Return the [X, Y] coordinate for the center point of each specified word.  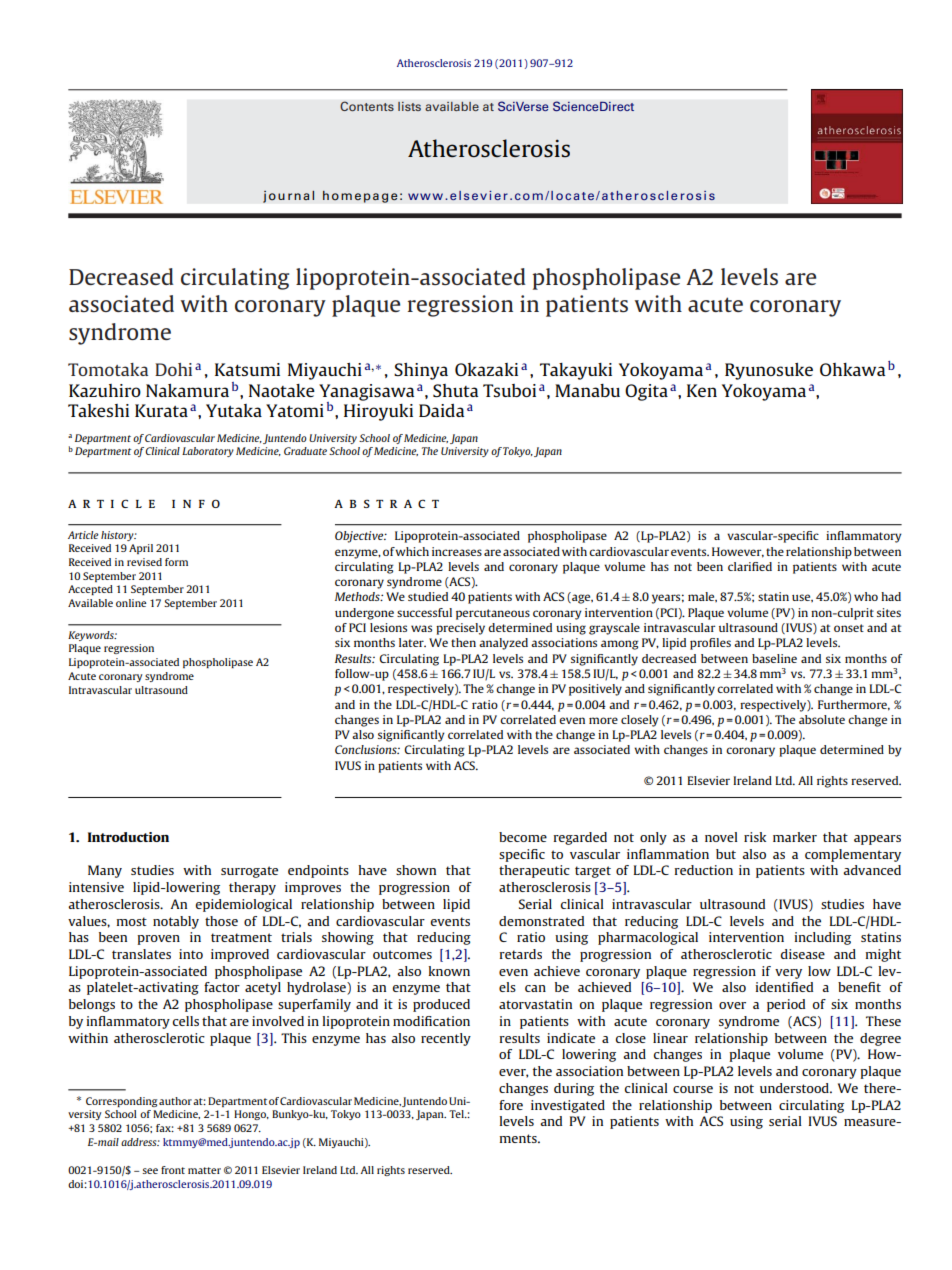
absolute [822, 719]
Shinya [421, 371]
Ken [702, 390]
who [866, 596]
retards [521, 954]
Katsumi [247, 369]
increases [457, 551]
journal [288, 196]
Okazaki [486, 369]
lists [409, 106]
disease [803, 954]
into [191, 954]
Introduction [128, 837]
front [173, 1170]
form [176, 562]
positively [595, 690]
